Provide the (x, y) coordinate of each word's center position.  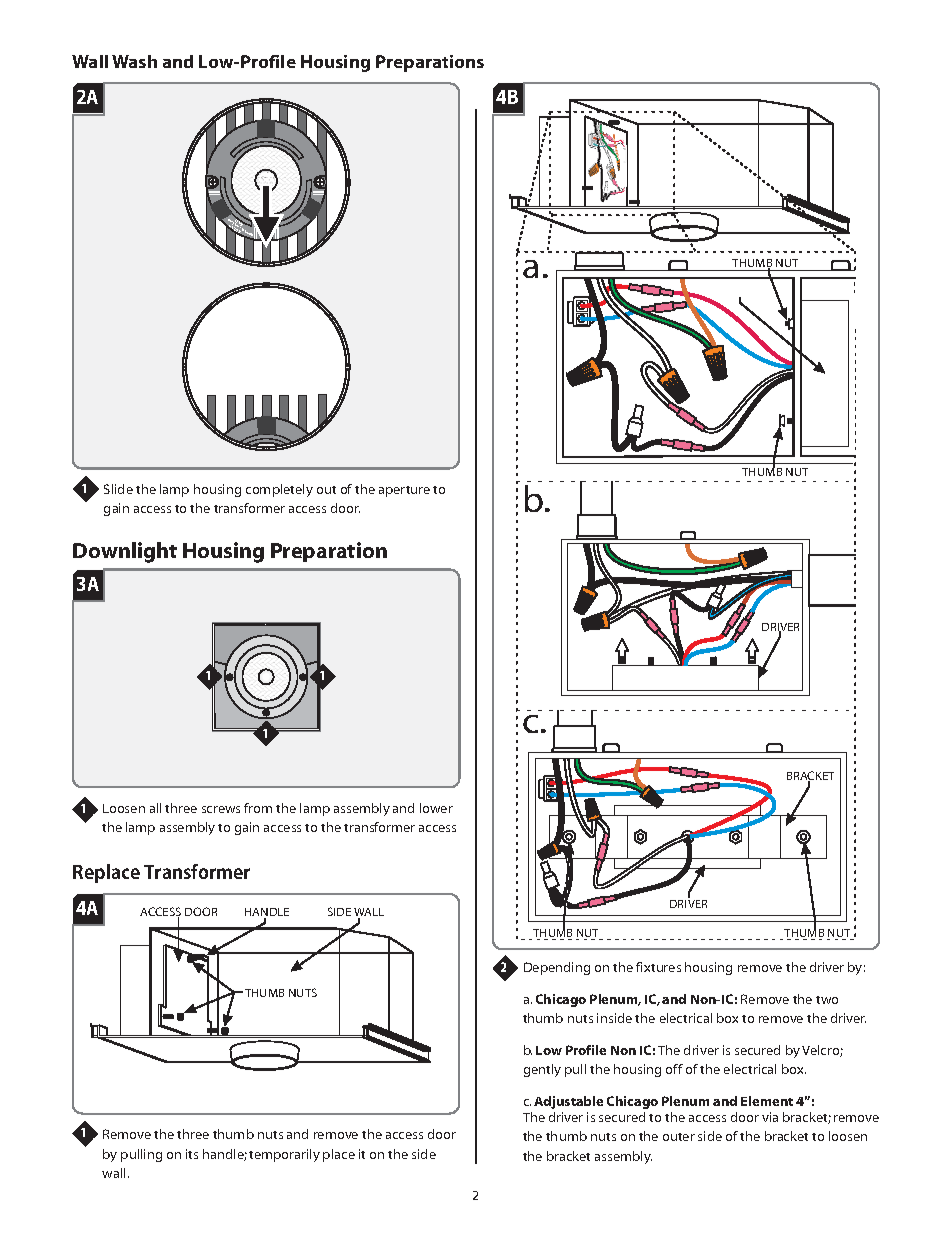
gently (542, 1070)
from (258, 808)
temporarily (284, 1155)
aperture (404, 491)
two (827, 1000)
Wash (134, 61)
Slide (118, 489)
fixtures (658, 967)
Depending (557, 968)
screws (221, 809)
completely (279, 490)
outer (679, 1137)
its (192, 1154)
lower (436, 808)
